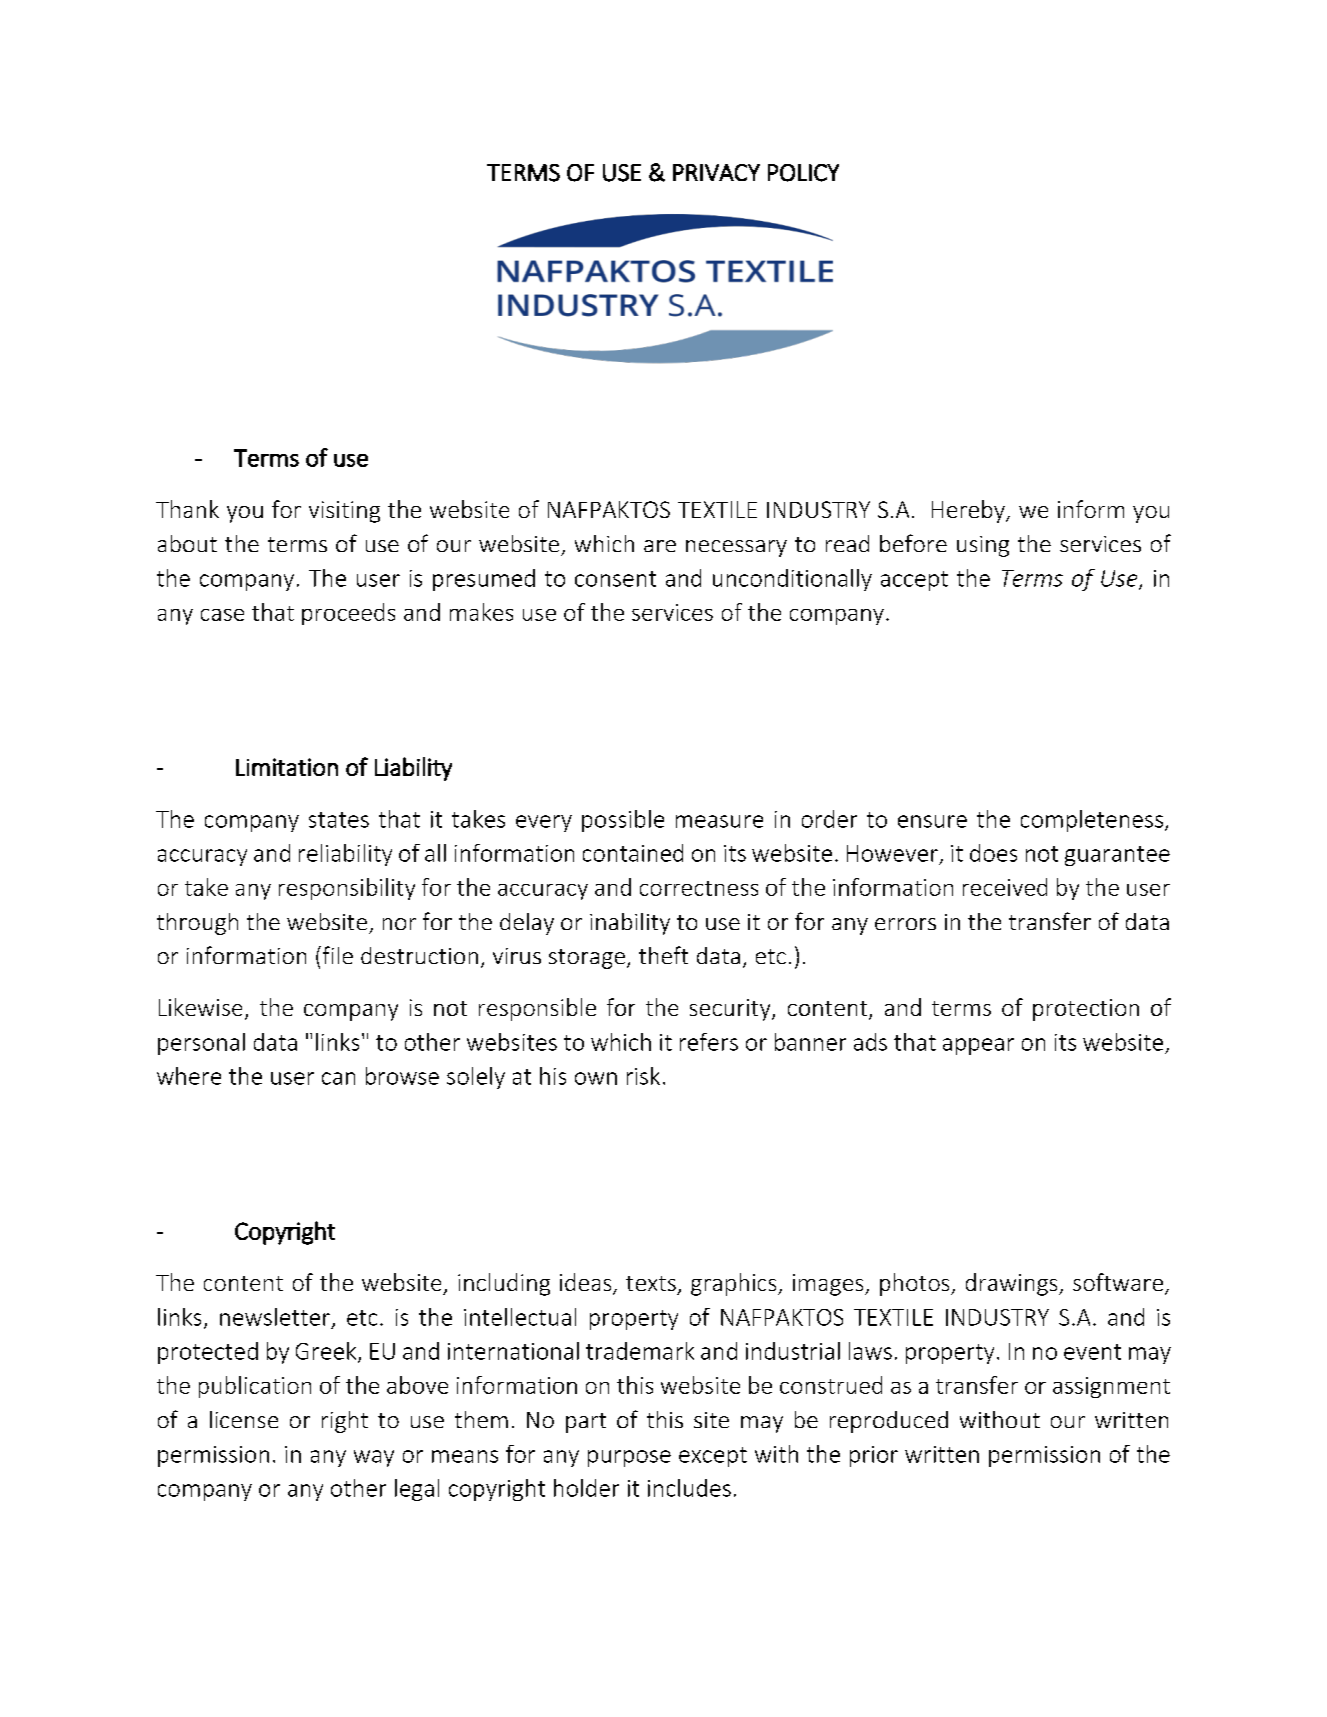 Image resolution: width=1327 pixels, height=1717 pixels. What do you see at coordinates (643, 1076) in the screenshot?
I see `risk` at bounding box center [643, 1076].
